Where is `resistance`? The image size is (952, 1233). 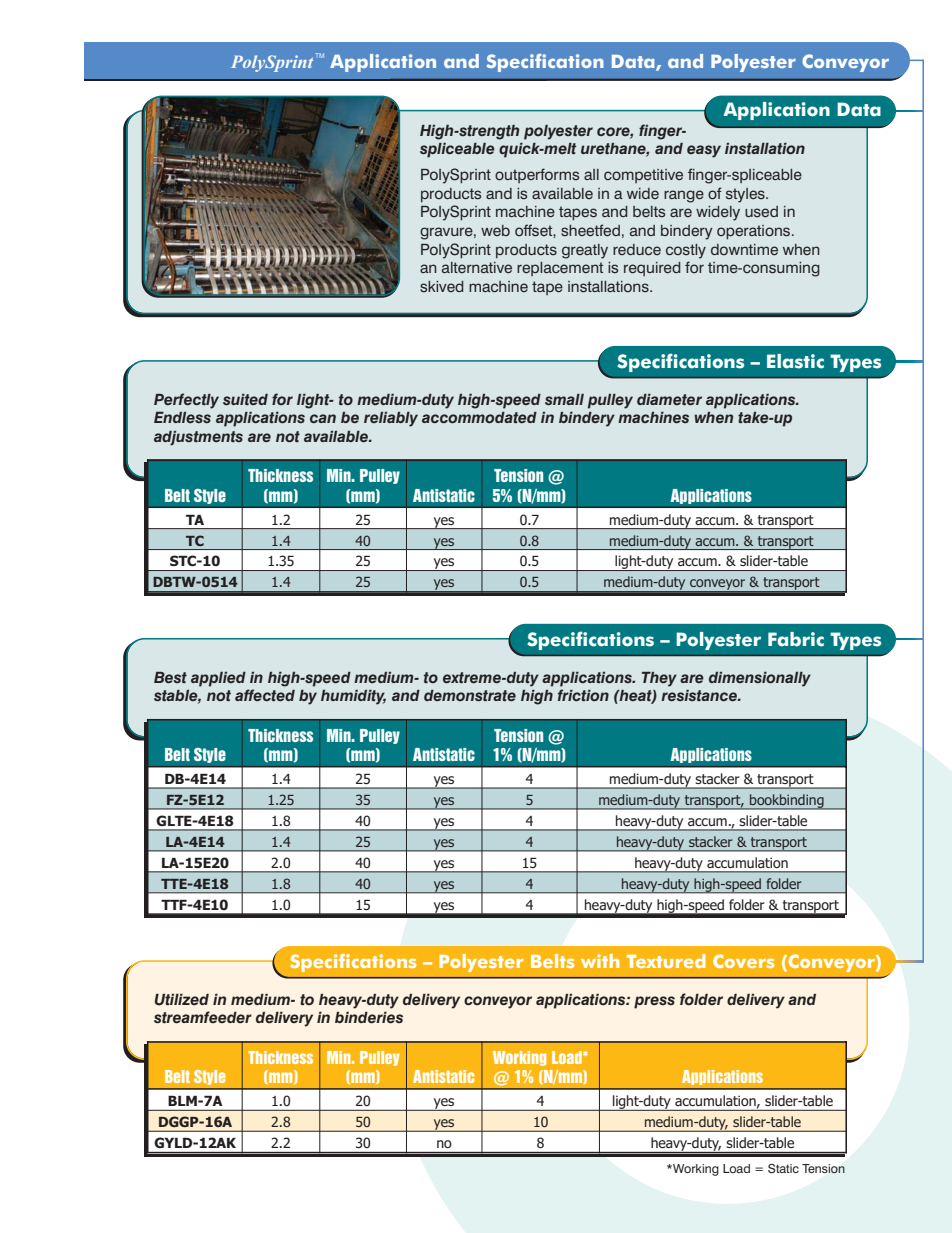
resistance is located at coordinates (700, 695).
